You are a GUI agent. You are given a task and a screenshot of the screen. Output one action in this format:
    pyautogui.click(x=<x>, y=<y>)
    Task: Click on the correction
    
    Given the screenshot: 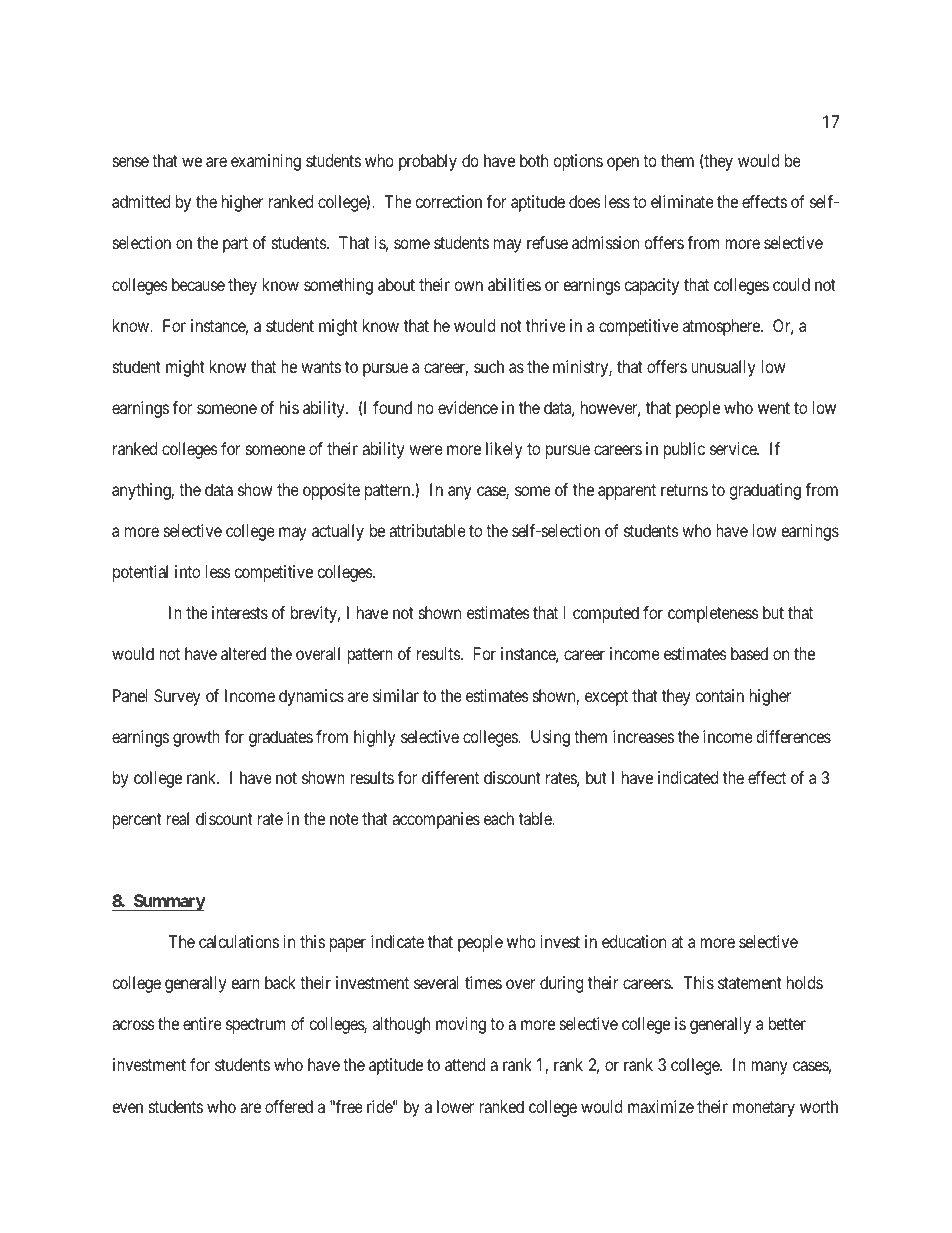 What is the action you would take?
    pyautogui.click(x=448, y=201)
